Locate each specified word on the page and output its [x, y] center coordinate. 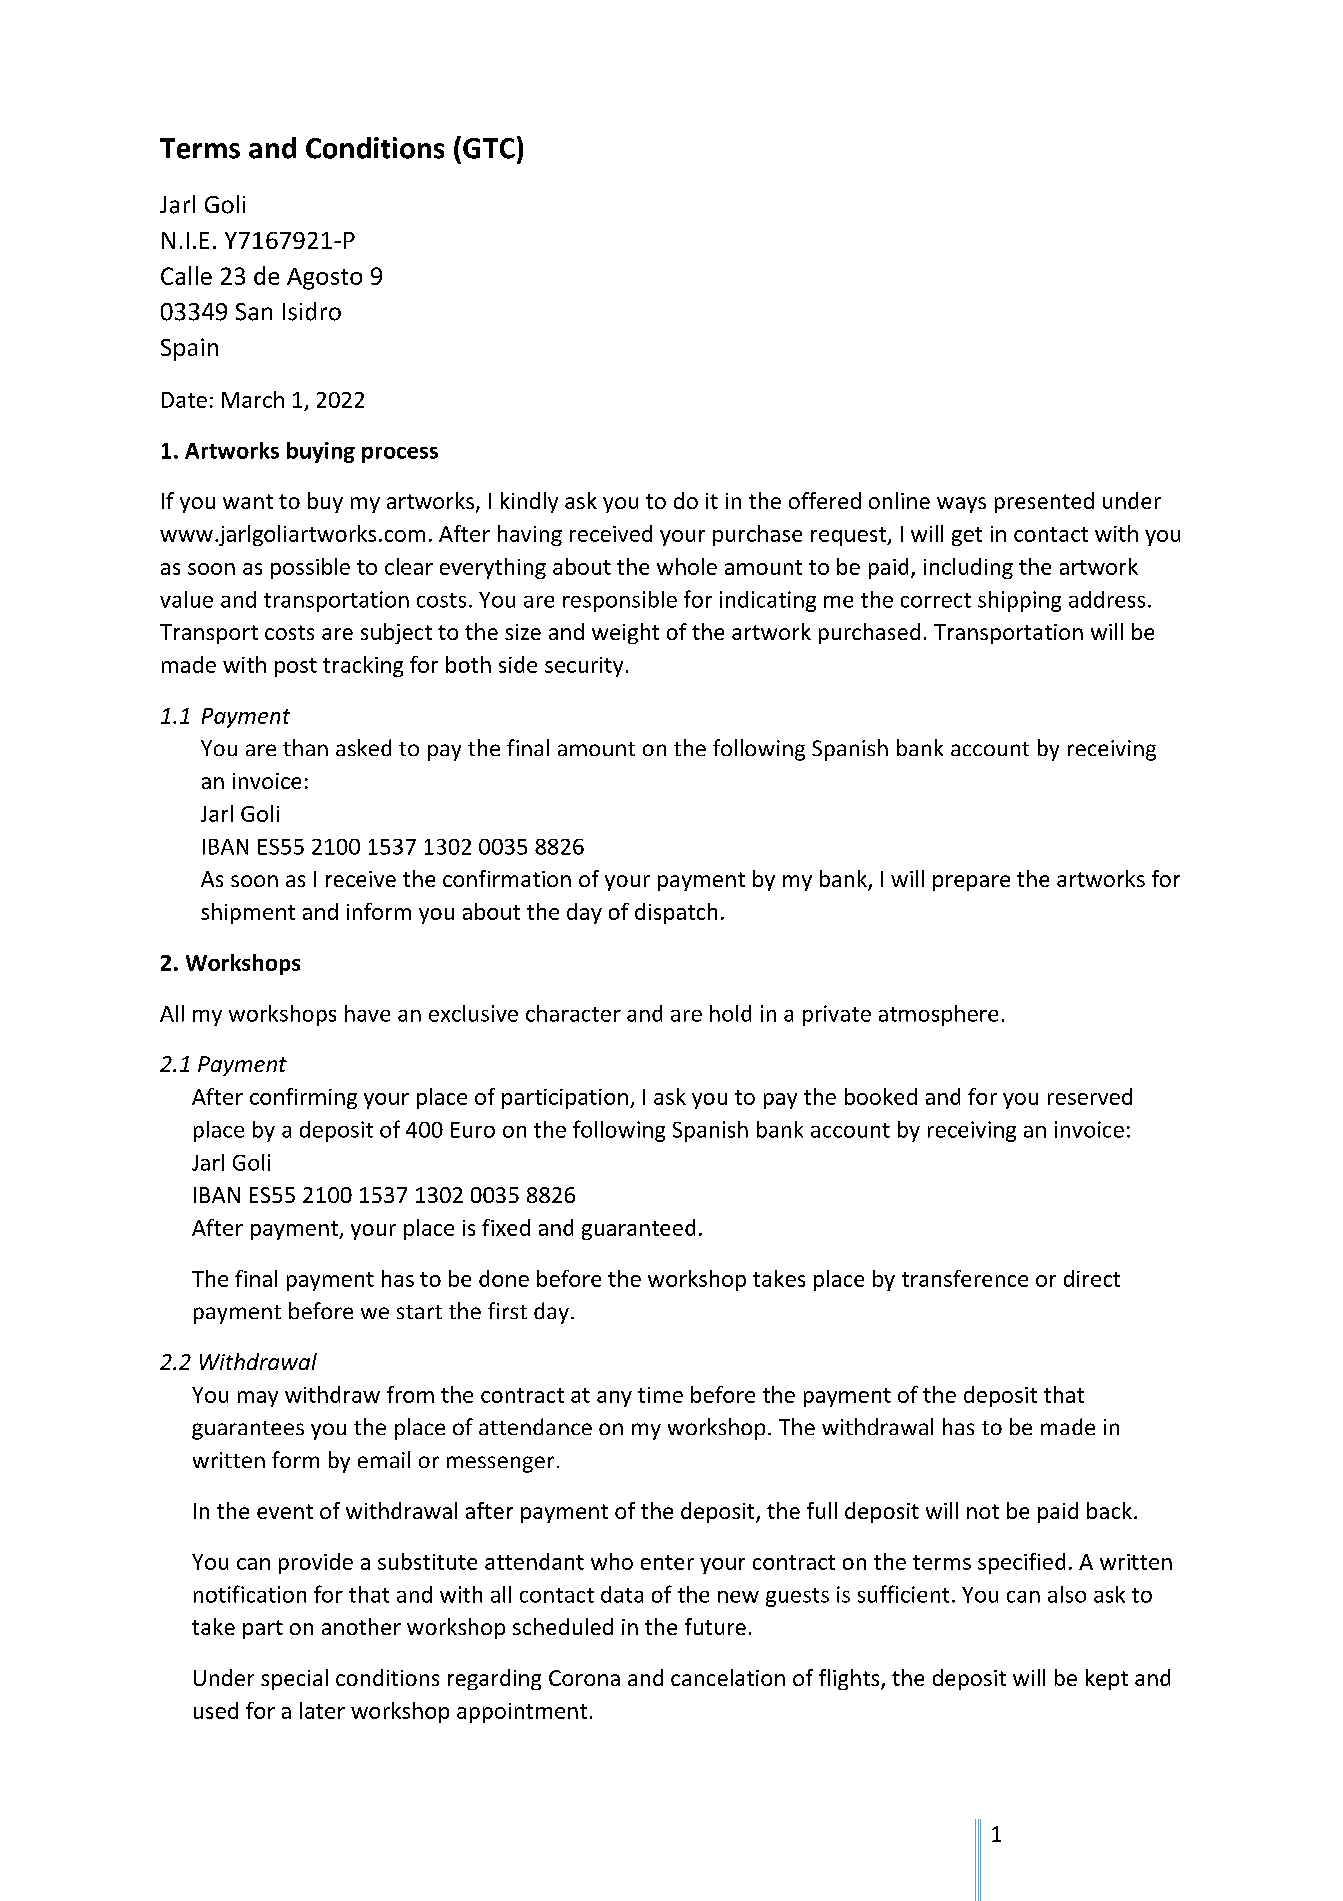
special [294, 1679]
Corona [584, 1678]
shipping [1019, 601]
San [254, 312]
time [660, 1395]
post [296, 667]
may [258, 1399]
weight [625, 633]
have [367, 1013]
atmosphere [938, 1015]
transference [965, 1278]
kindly [529, 502]
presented [1044, 502]
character [573, 1013]
